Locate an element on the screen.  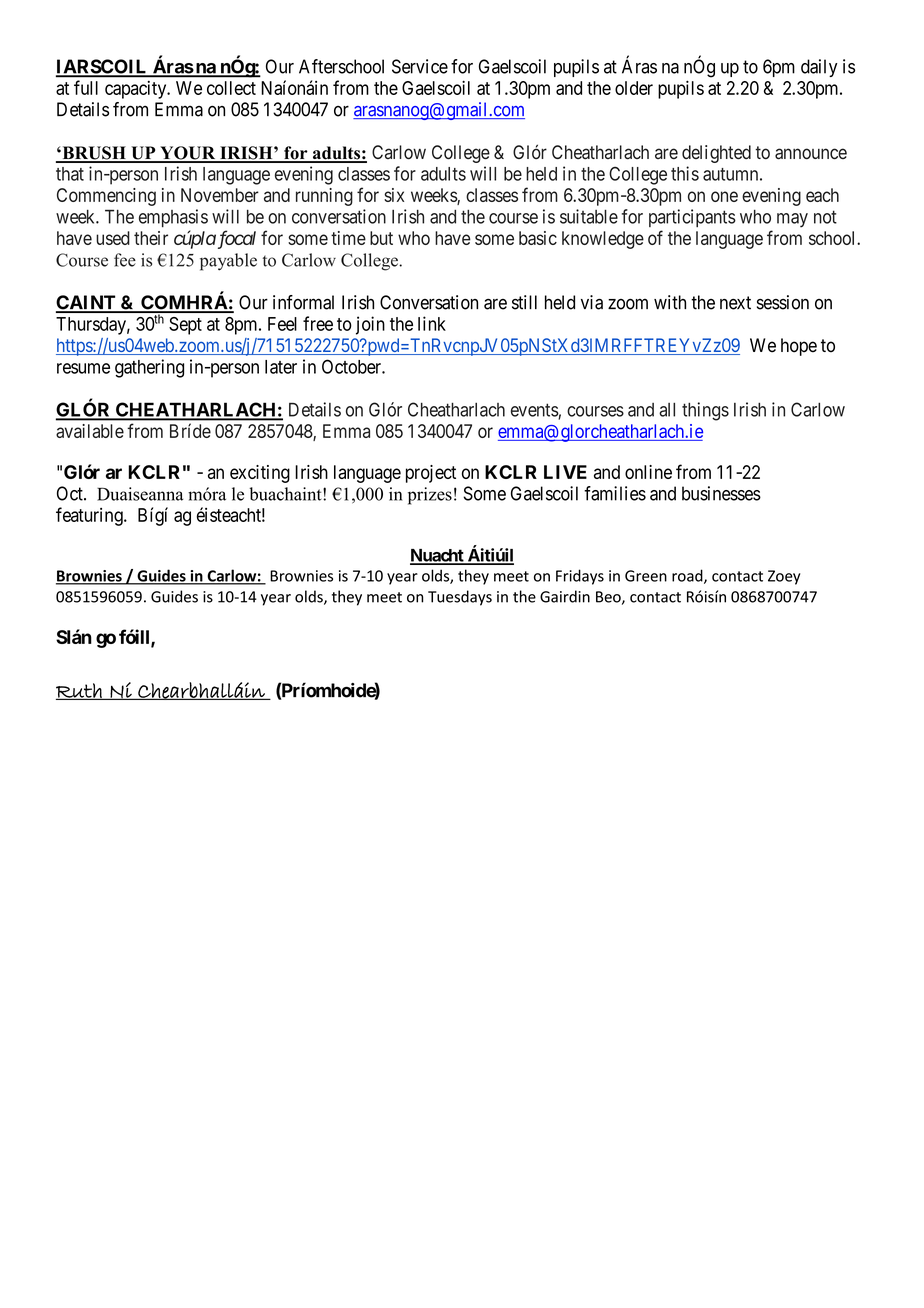
capacity is located at coordinates (137, 90).
